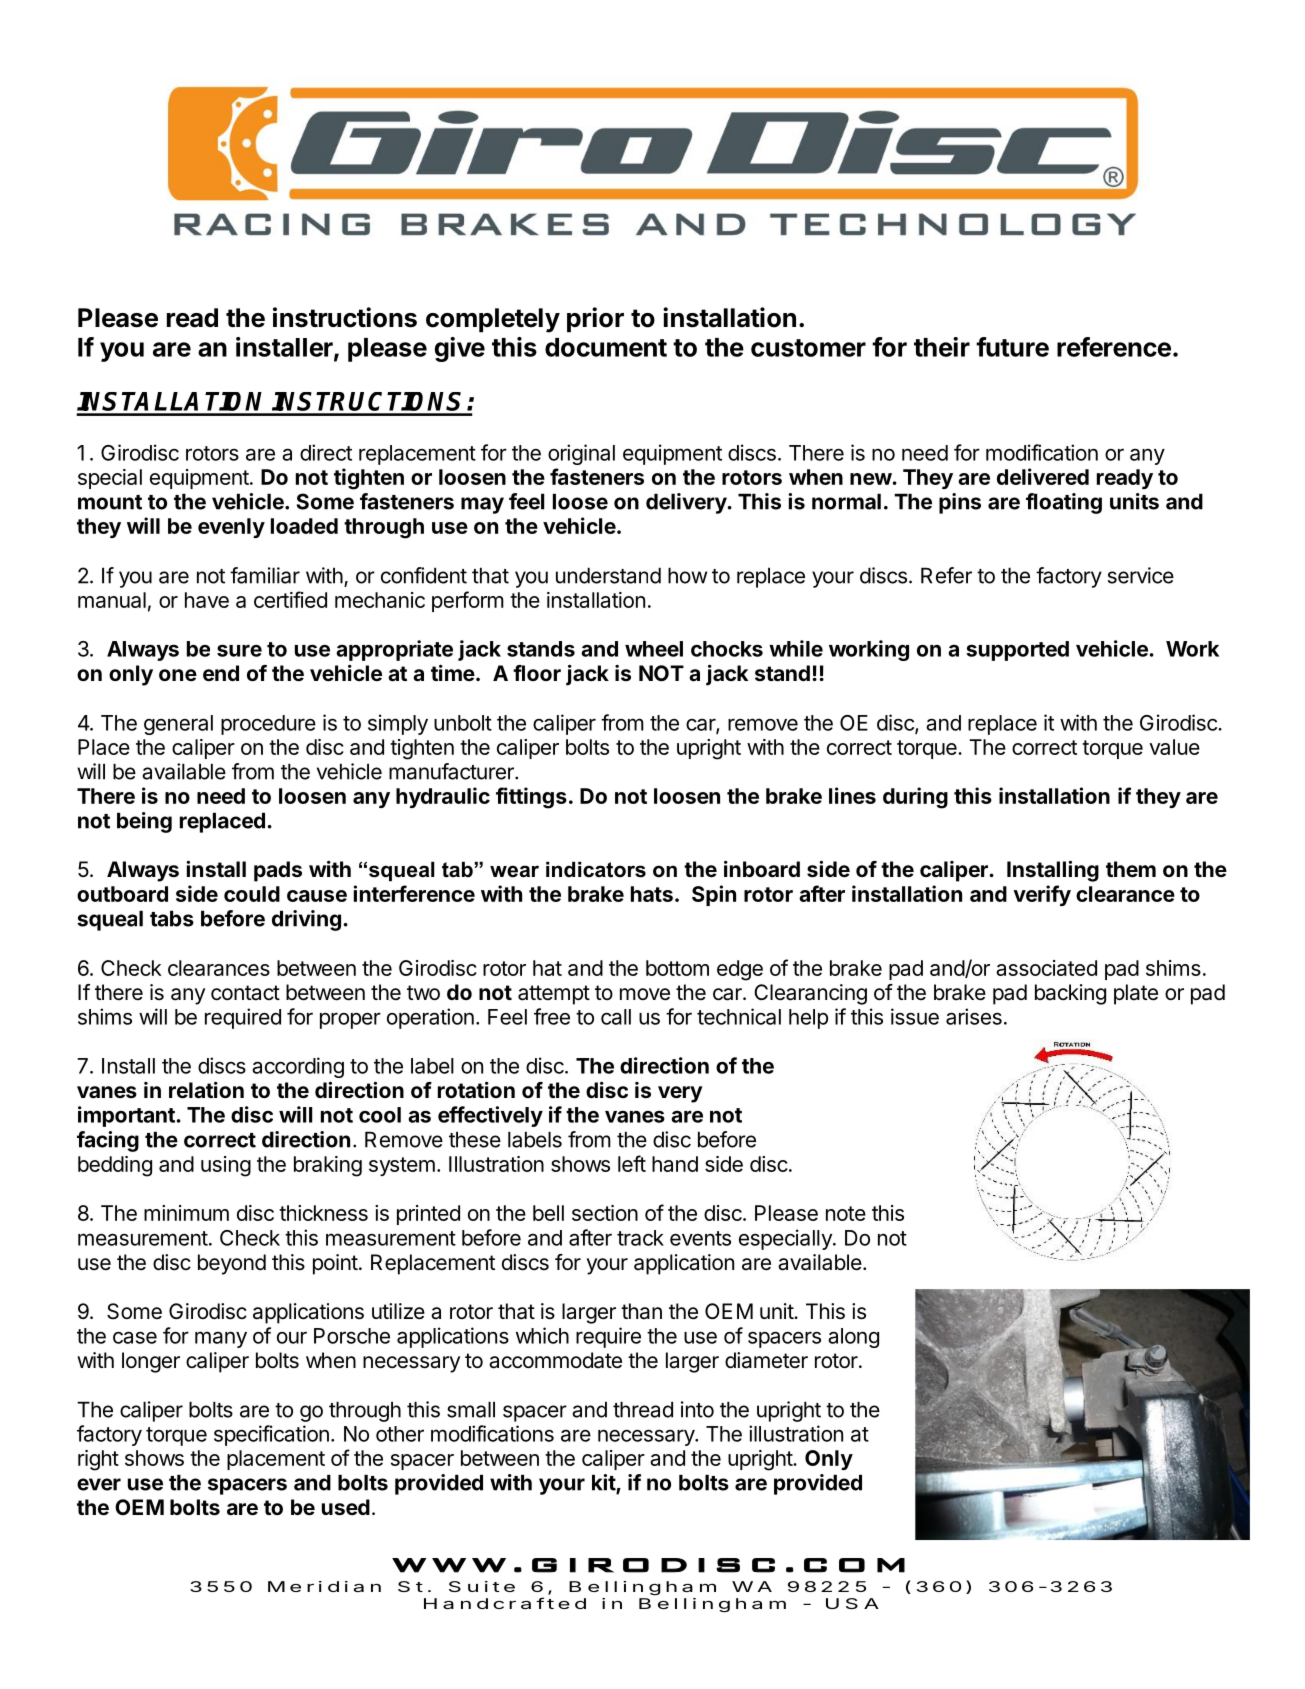 The width and height of the screenshot is (1305, 1689). What do you see at coordinates (1042, 895) in the screenshot?
I see `verify` at bounding box center [1042, 895].
